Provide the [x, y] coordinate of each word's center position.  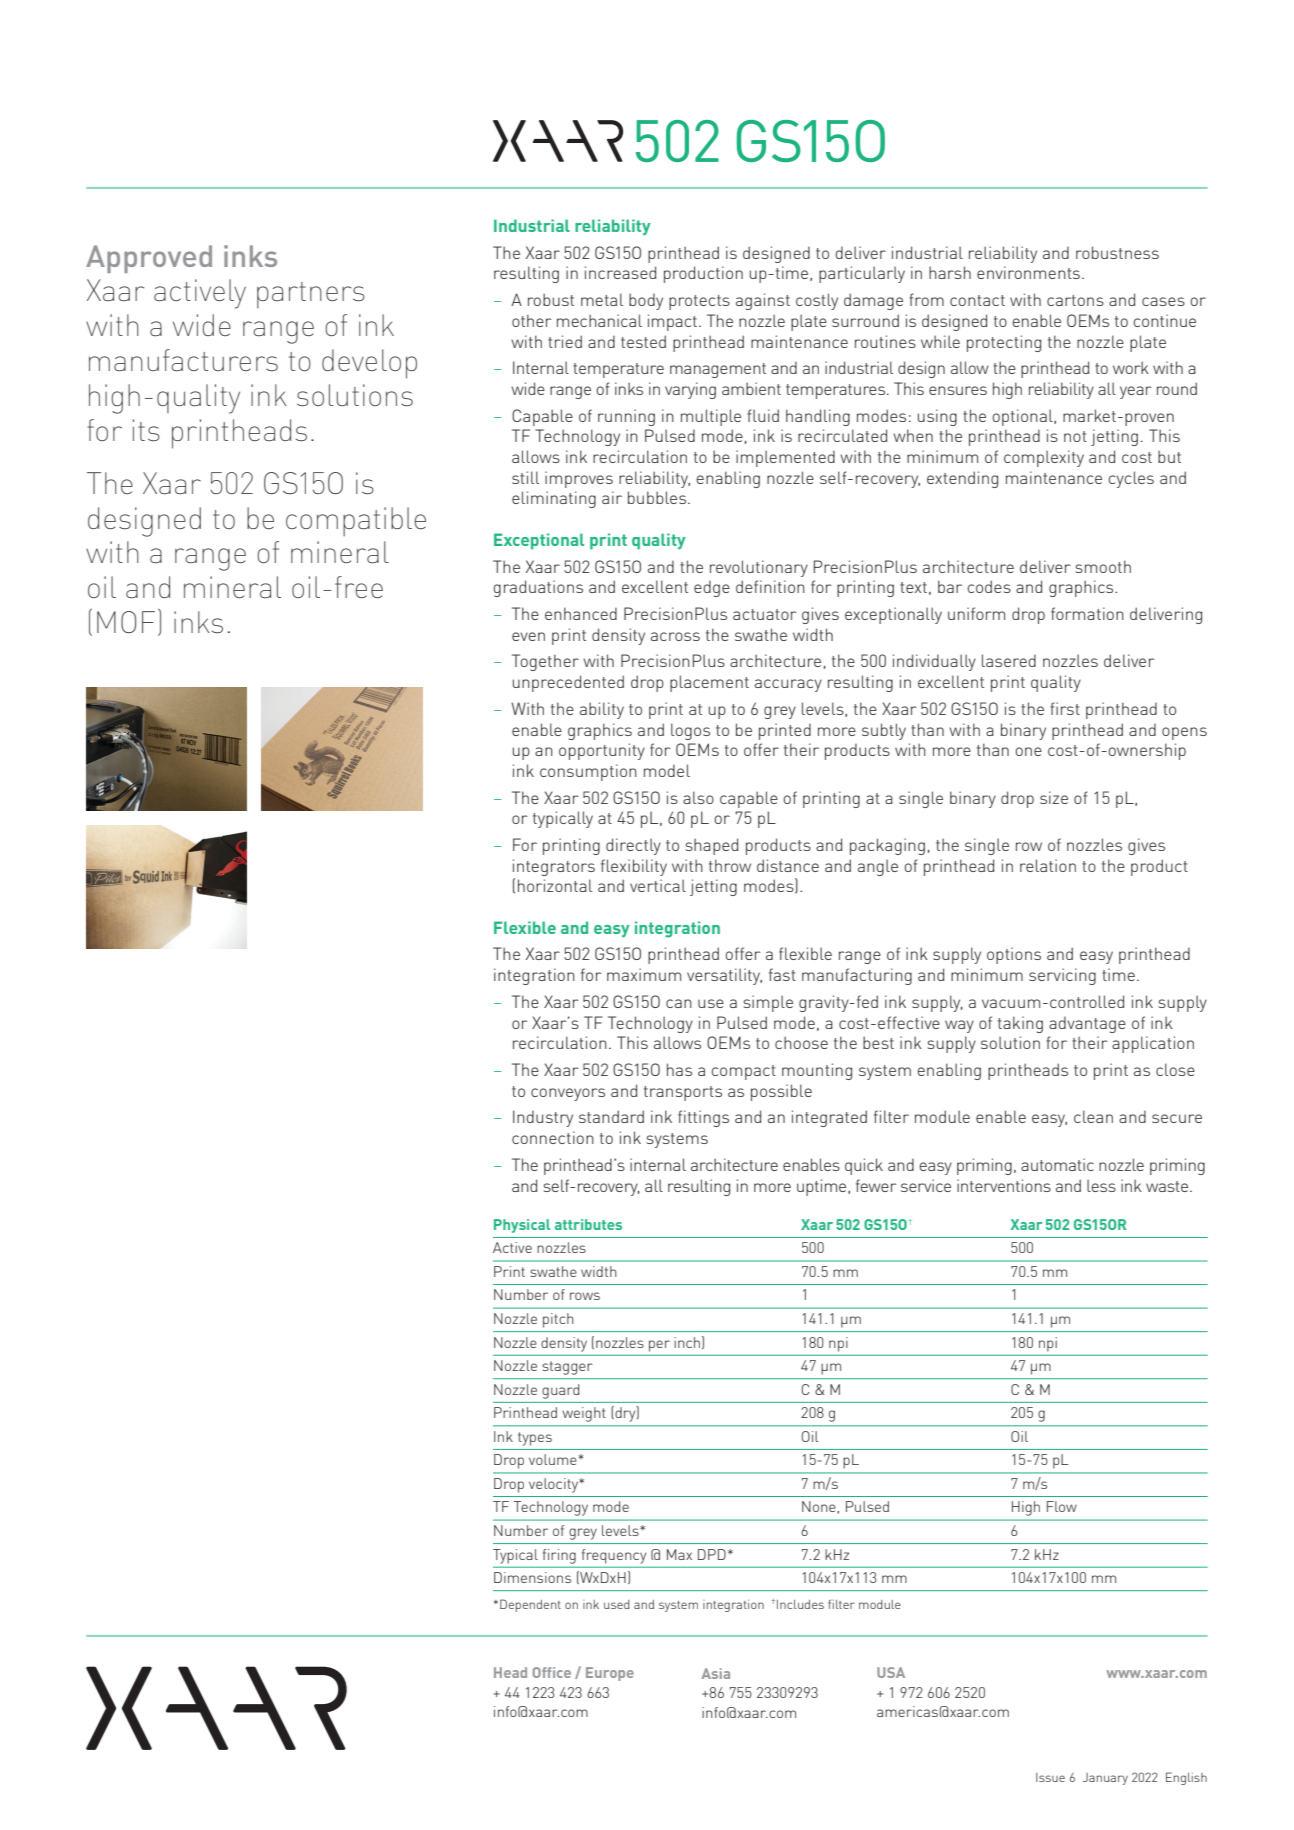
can [679, 1003]
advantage [1087, 1024]
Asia [715, 1673]
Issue [1050, 1777]
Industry [543, 1118]
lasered [1009, 660]
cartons [1075, 300]
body [646, 301]
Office [551, 1672]
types [535, 1439]
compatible [356, 521]
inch [687, 1342]
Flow [1062, 1506]
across [675, 636]
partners [311, 295]
